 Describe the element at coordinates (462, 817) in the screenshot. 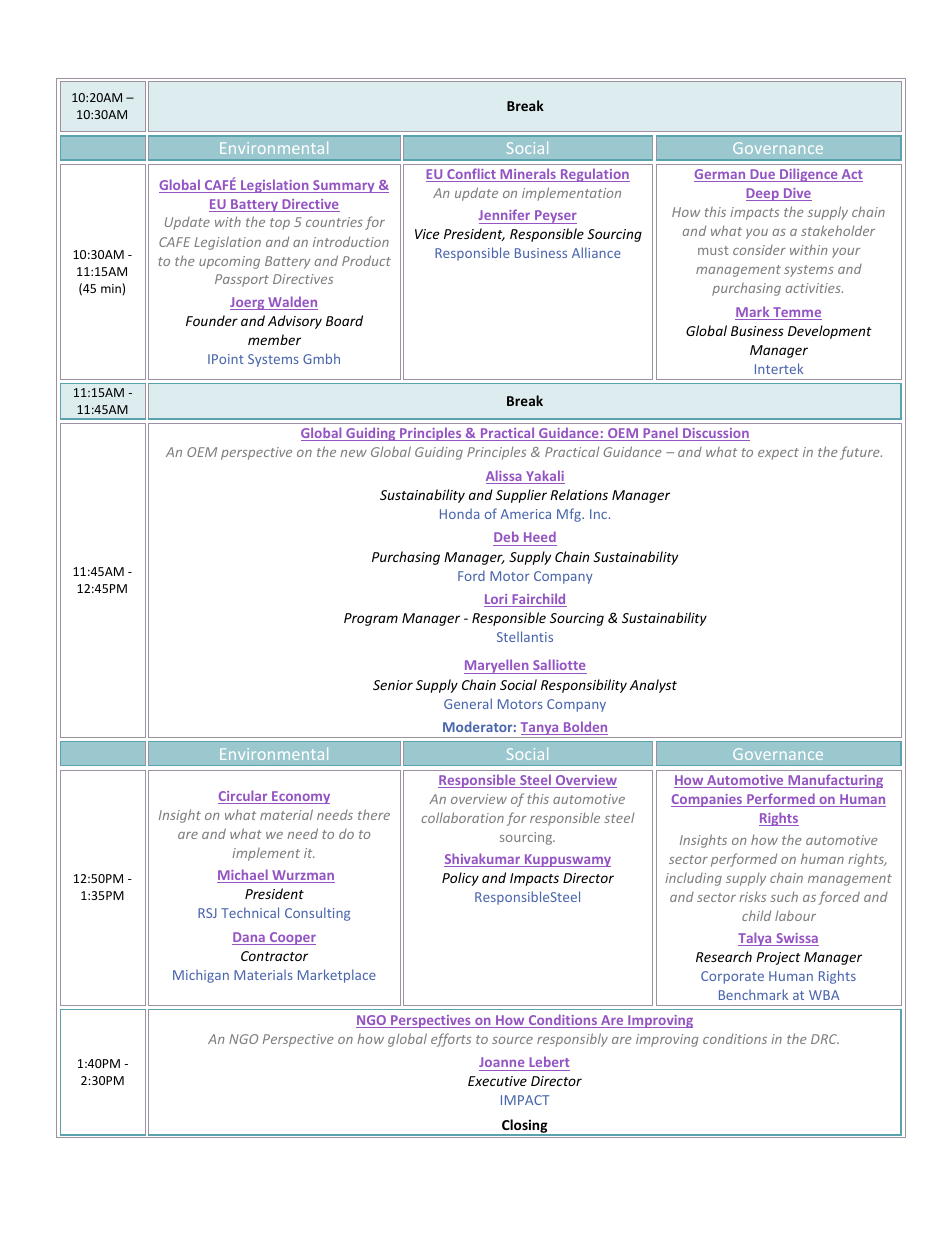

I see `collaboration` at that location.
